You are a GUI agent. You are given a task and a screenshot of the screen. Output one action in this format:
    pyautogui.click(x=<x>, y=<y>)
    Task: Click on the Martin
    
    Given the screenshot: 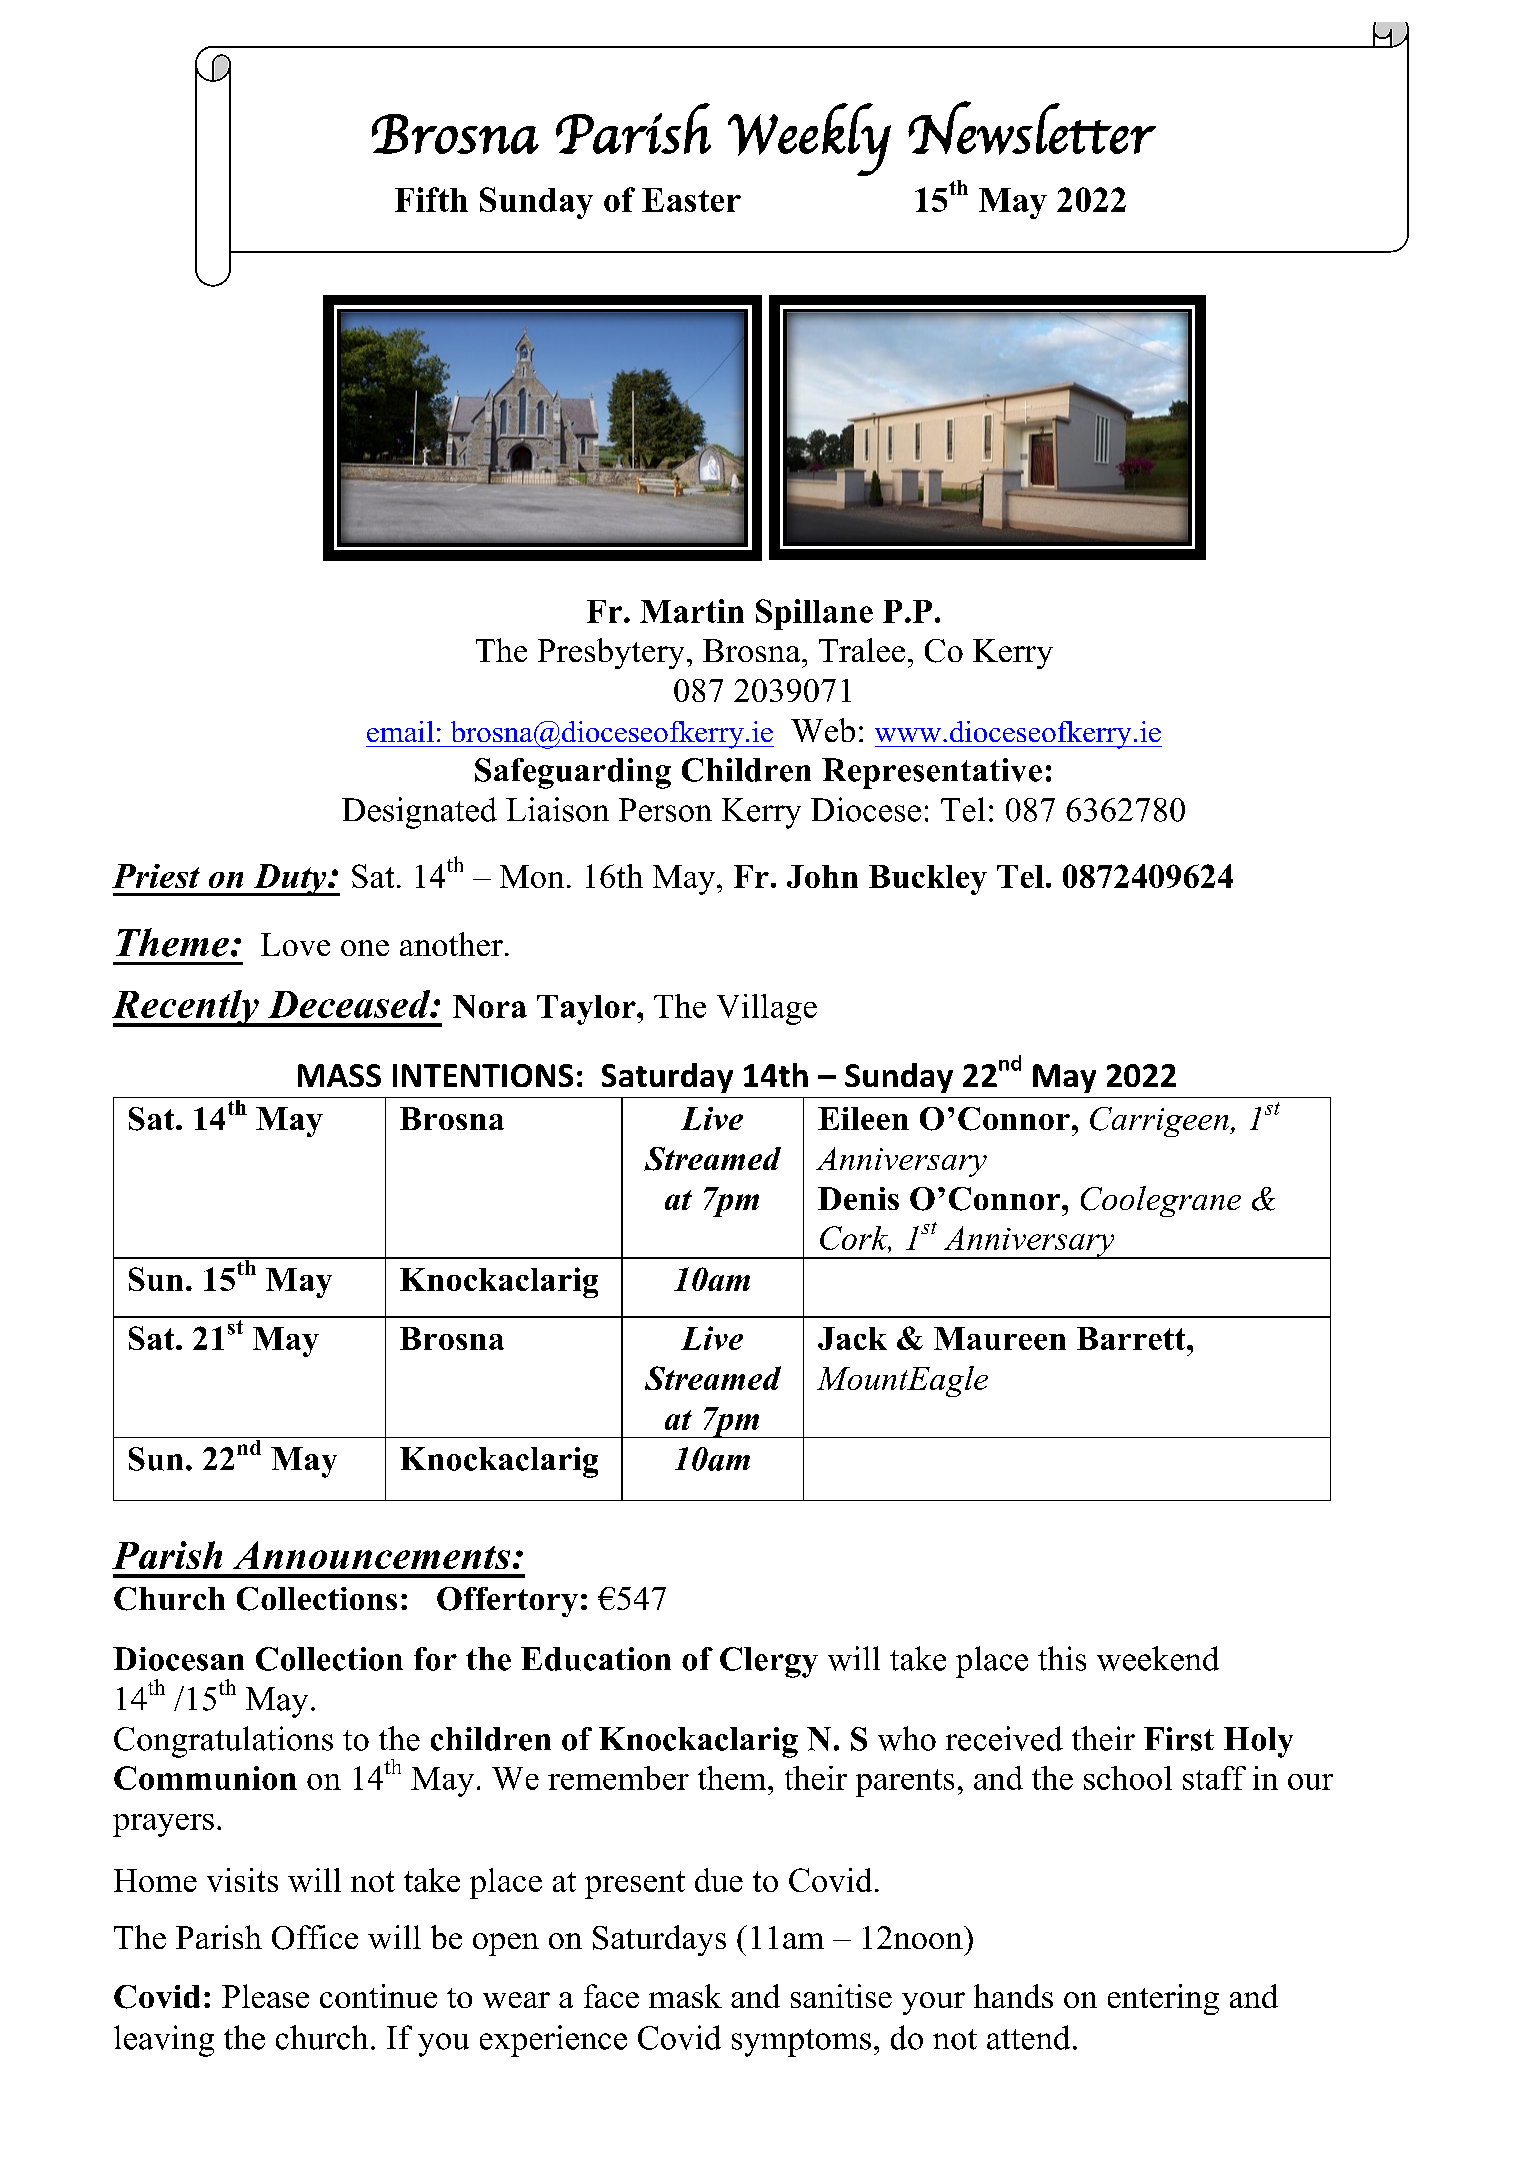 What is the action you would take?
    pyautogui.click(x=692, y=611)
